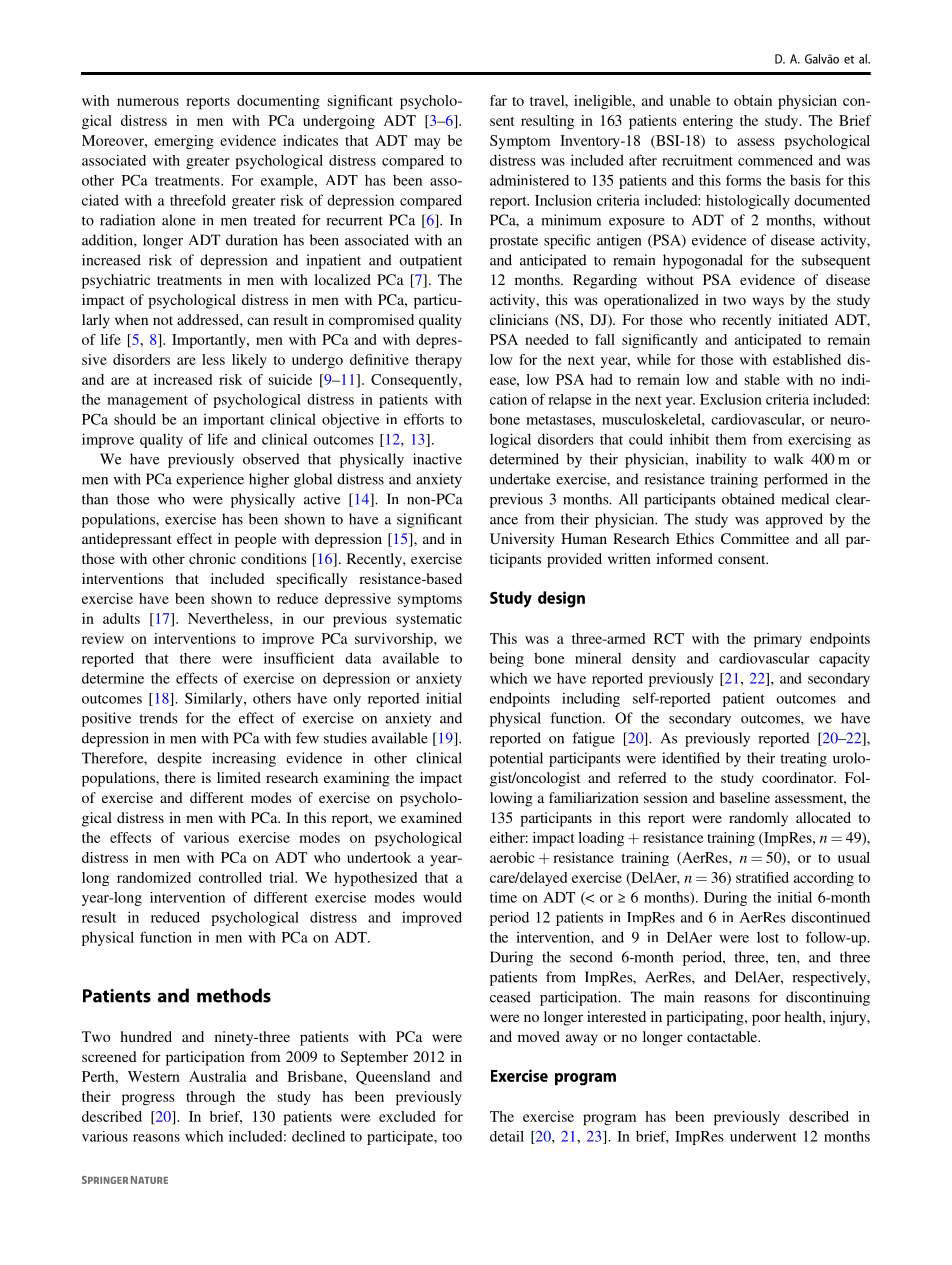 Image resolution: width=952 pixels, height=1265 pixels. What do you see at coordinates (121, 618) in the screenshot?
I see `adults` at bounding box center [121, 618].
